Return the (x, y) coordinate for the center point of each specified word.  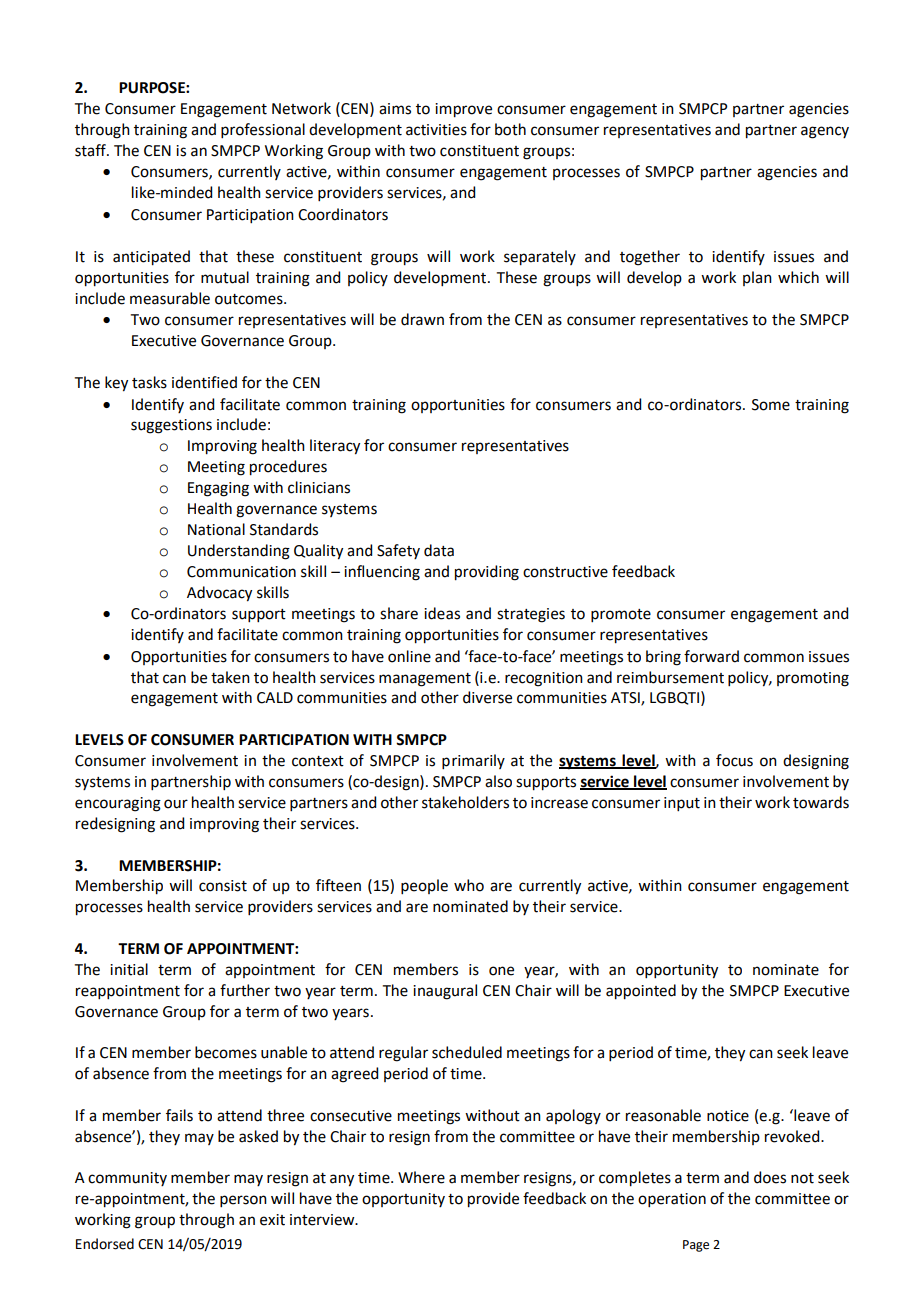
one (501, 971)
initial (129, 969)
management (425, 680)
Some (771, 405)
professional (263, 130)
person (243, 1201)
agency (825, 132)
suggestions (171, 426)
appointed (641, 992)
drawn (422, 319)
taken (230, 677)
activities (436, 130)
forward (711, 656)
